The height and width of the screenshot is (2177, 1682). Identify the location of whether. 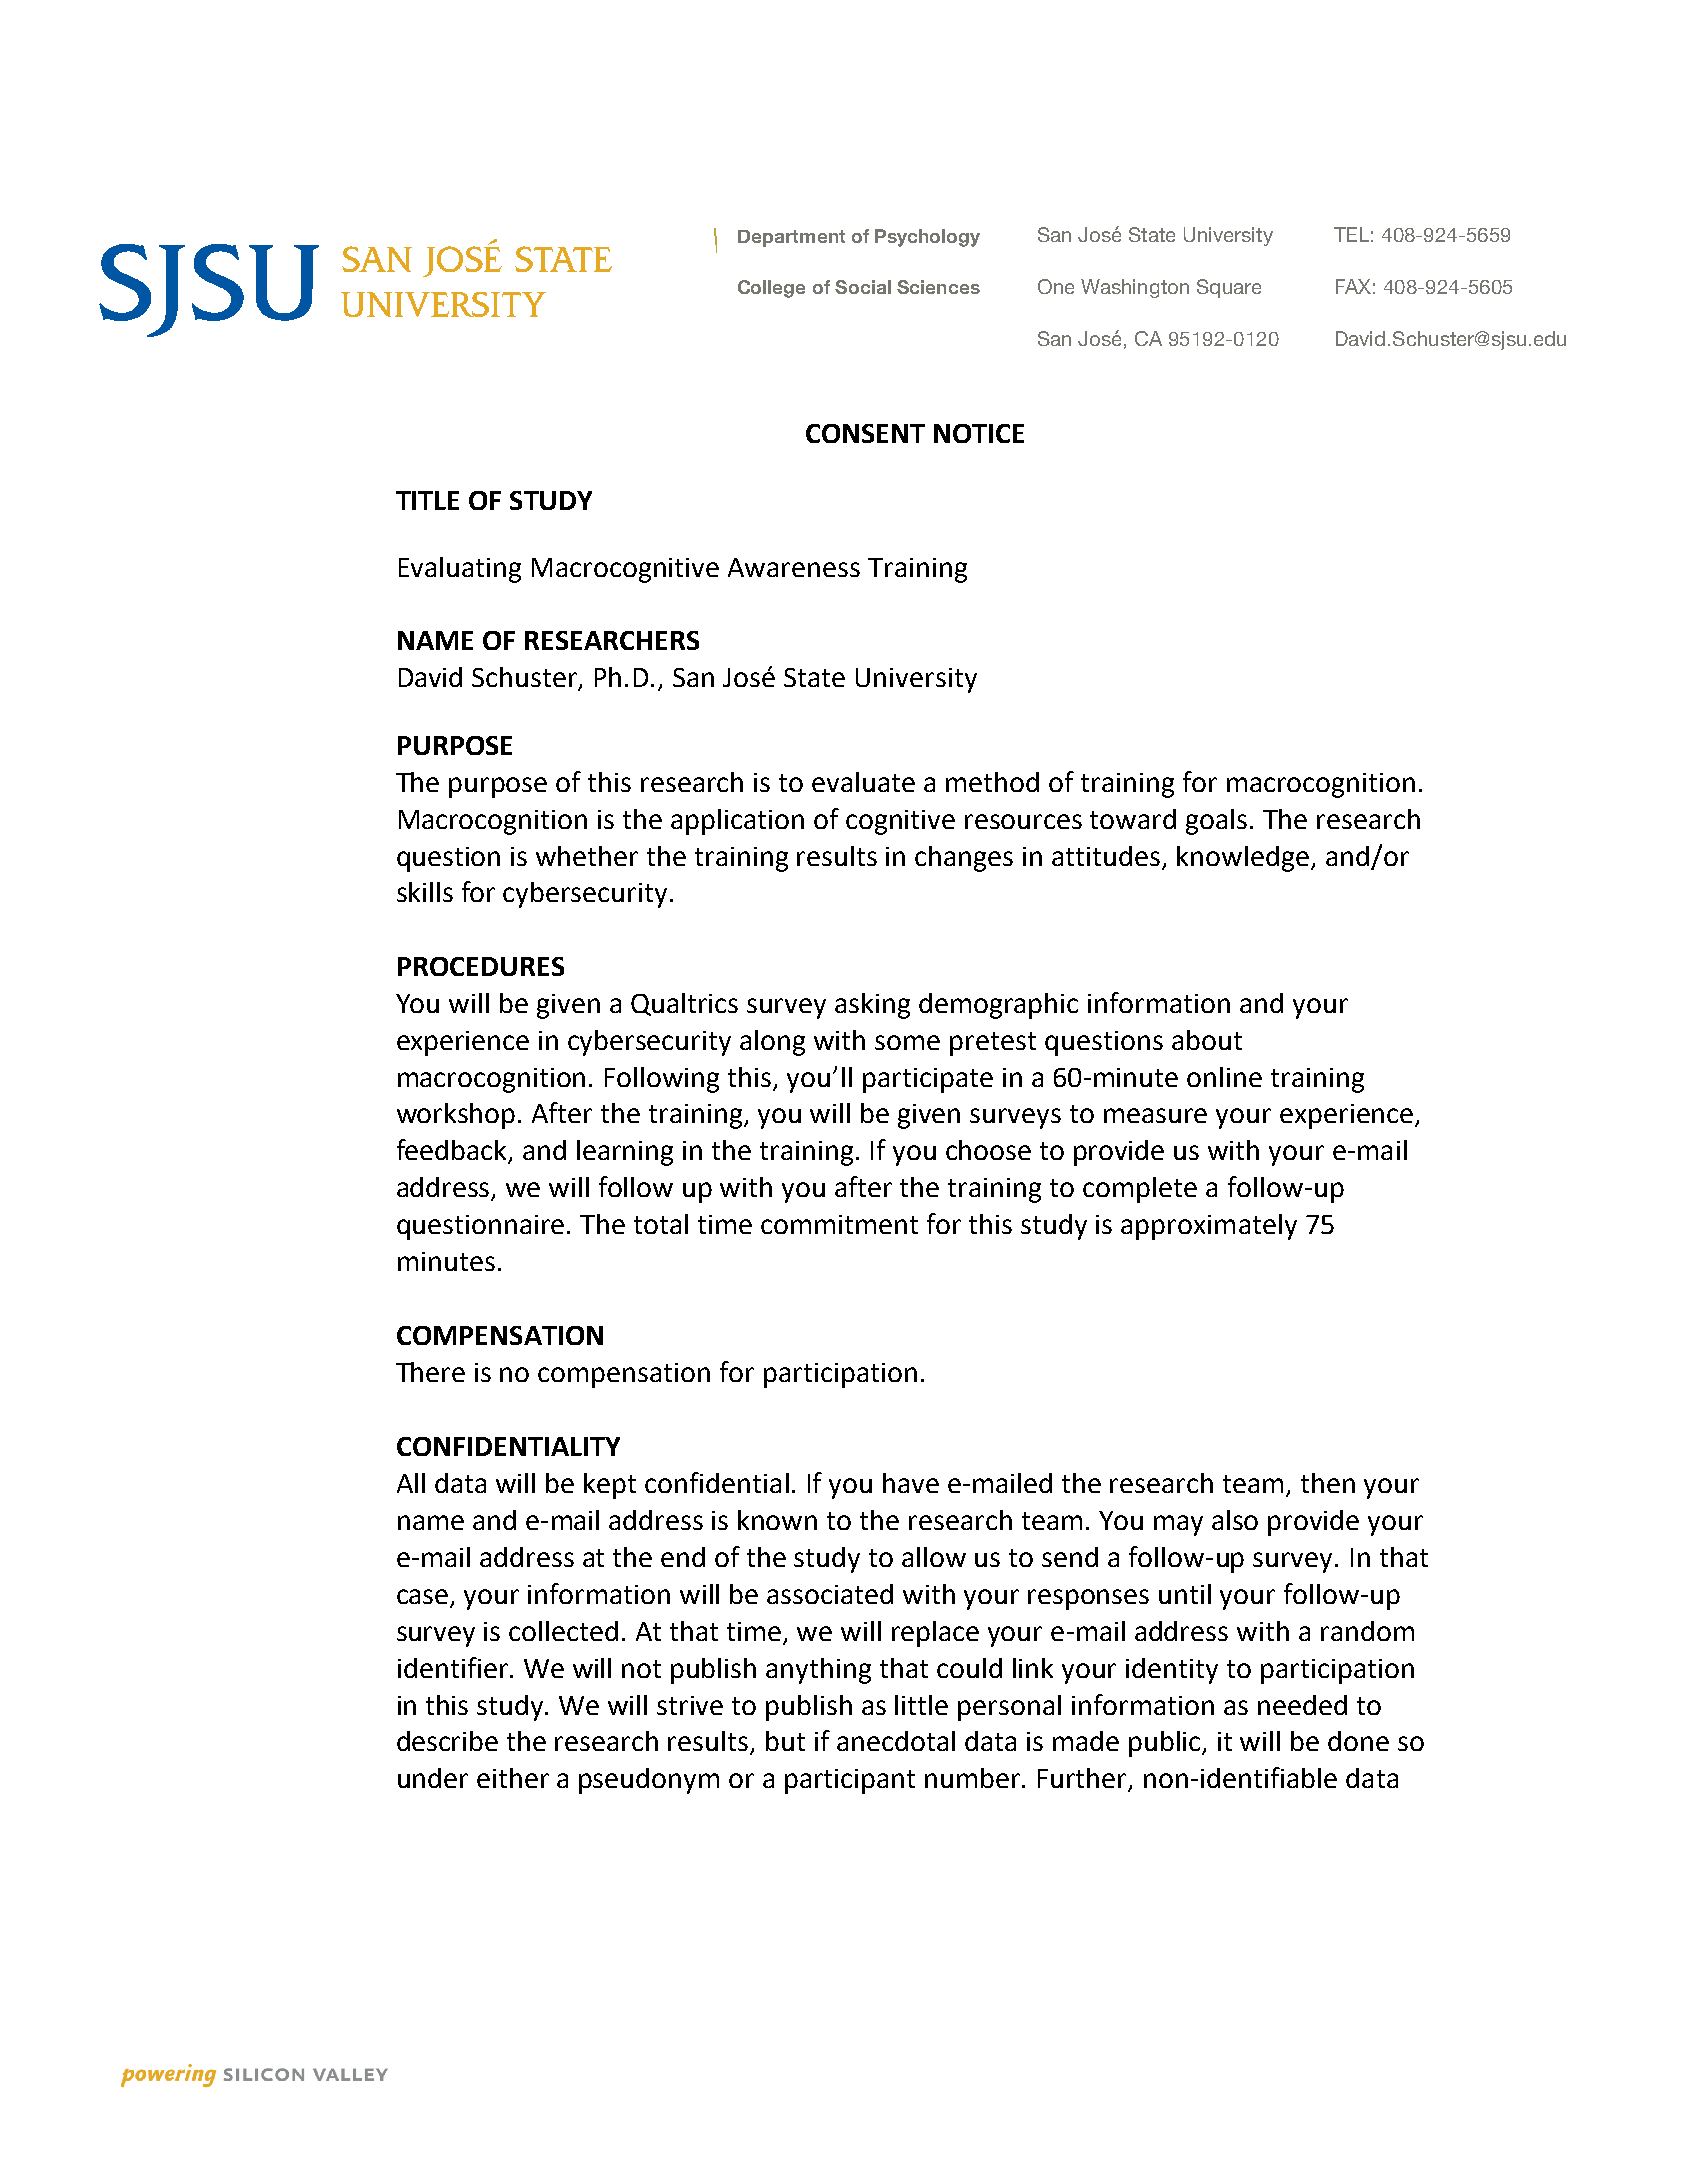
(587, 856).
